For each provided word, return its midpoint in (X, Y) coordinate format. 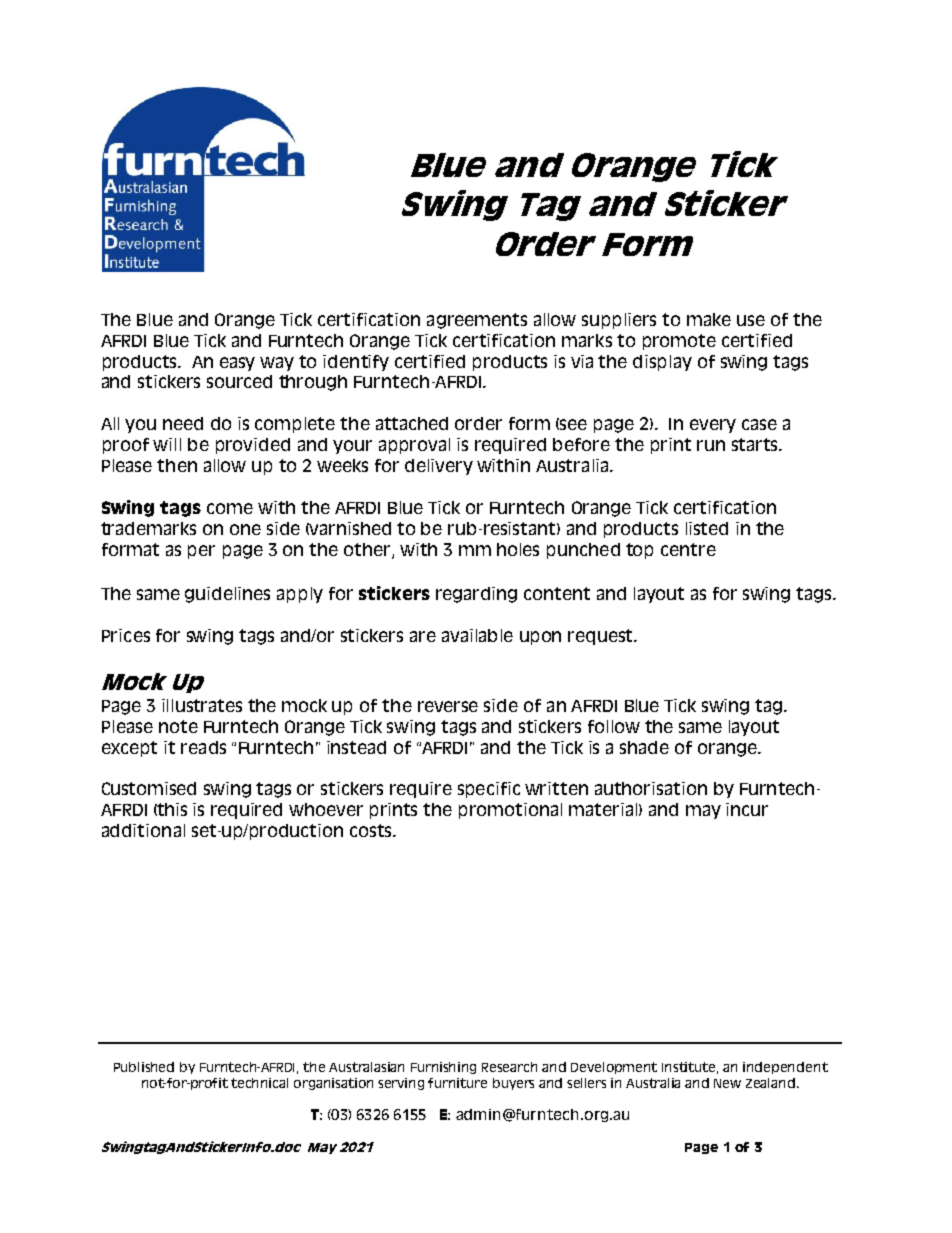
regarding (476, 595)
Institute (690, 1068)
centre (688, 549)
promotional (510, 811)
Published (144, 1067)
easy (237, 364)
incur (747, 809)
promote (679, 342)
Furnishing (443, 1068)
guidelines (227, 595)
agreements (477, 321)
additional (143, 830)
